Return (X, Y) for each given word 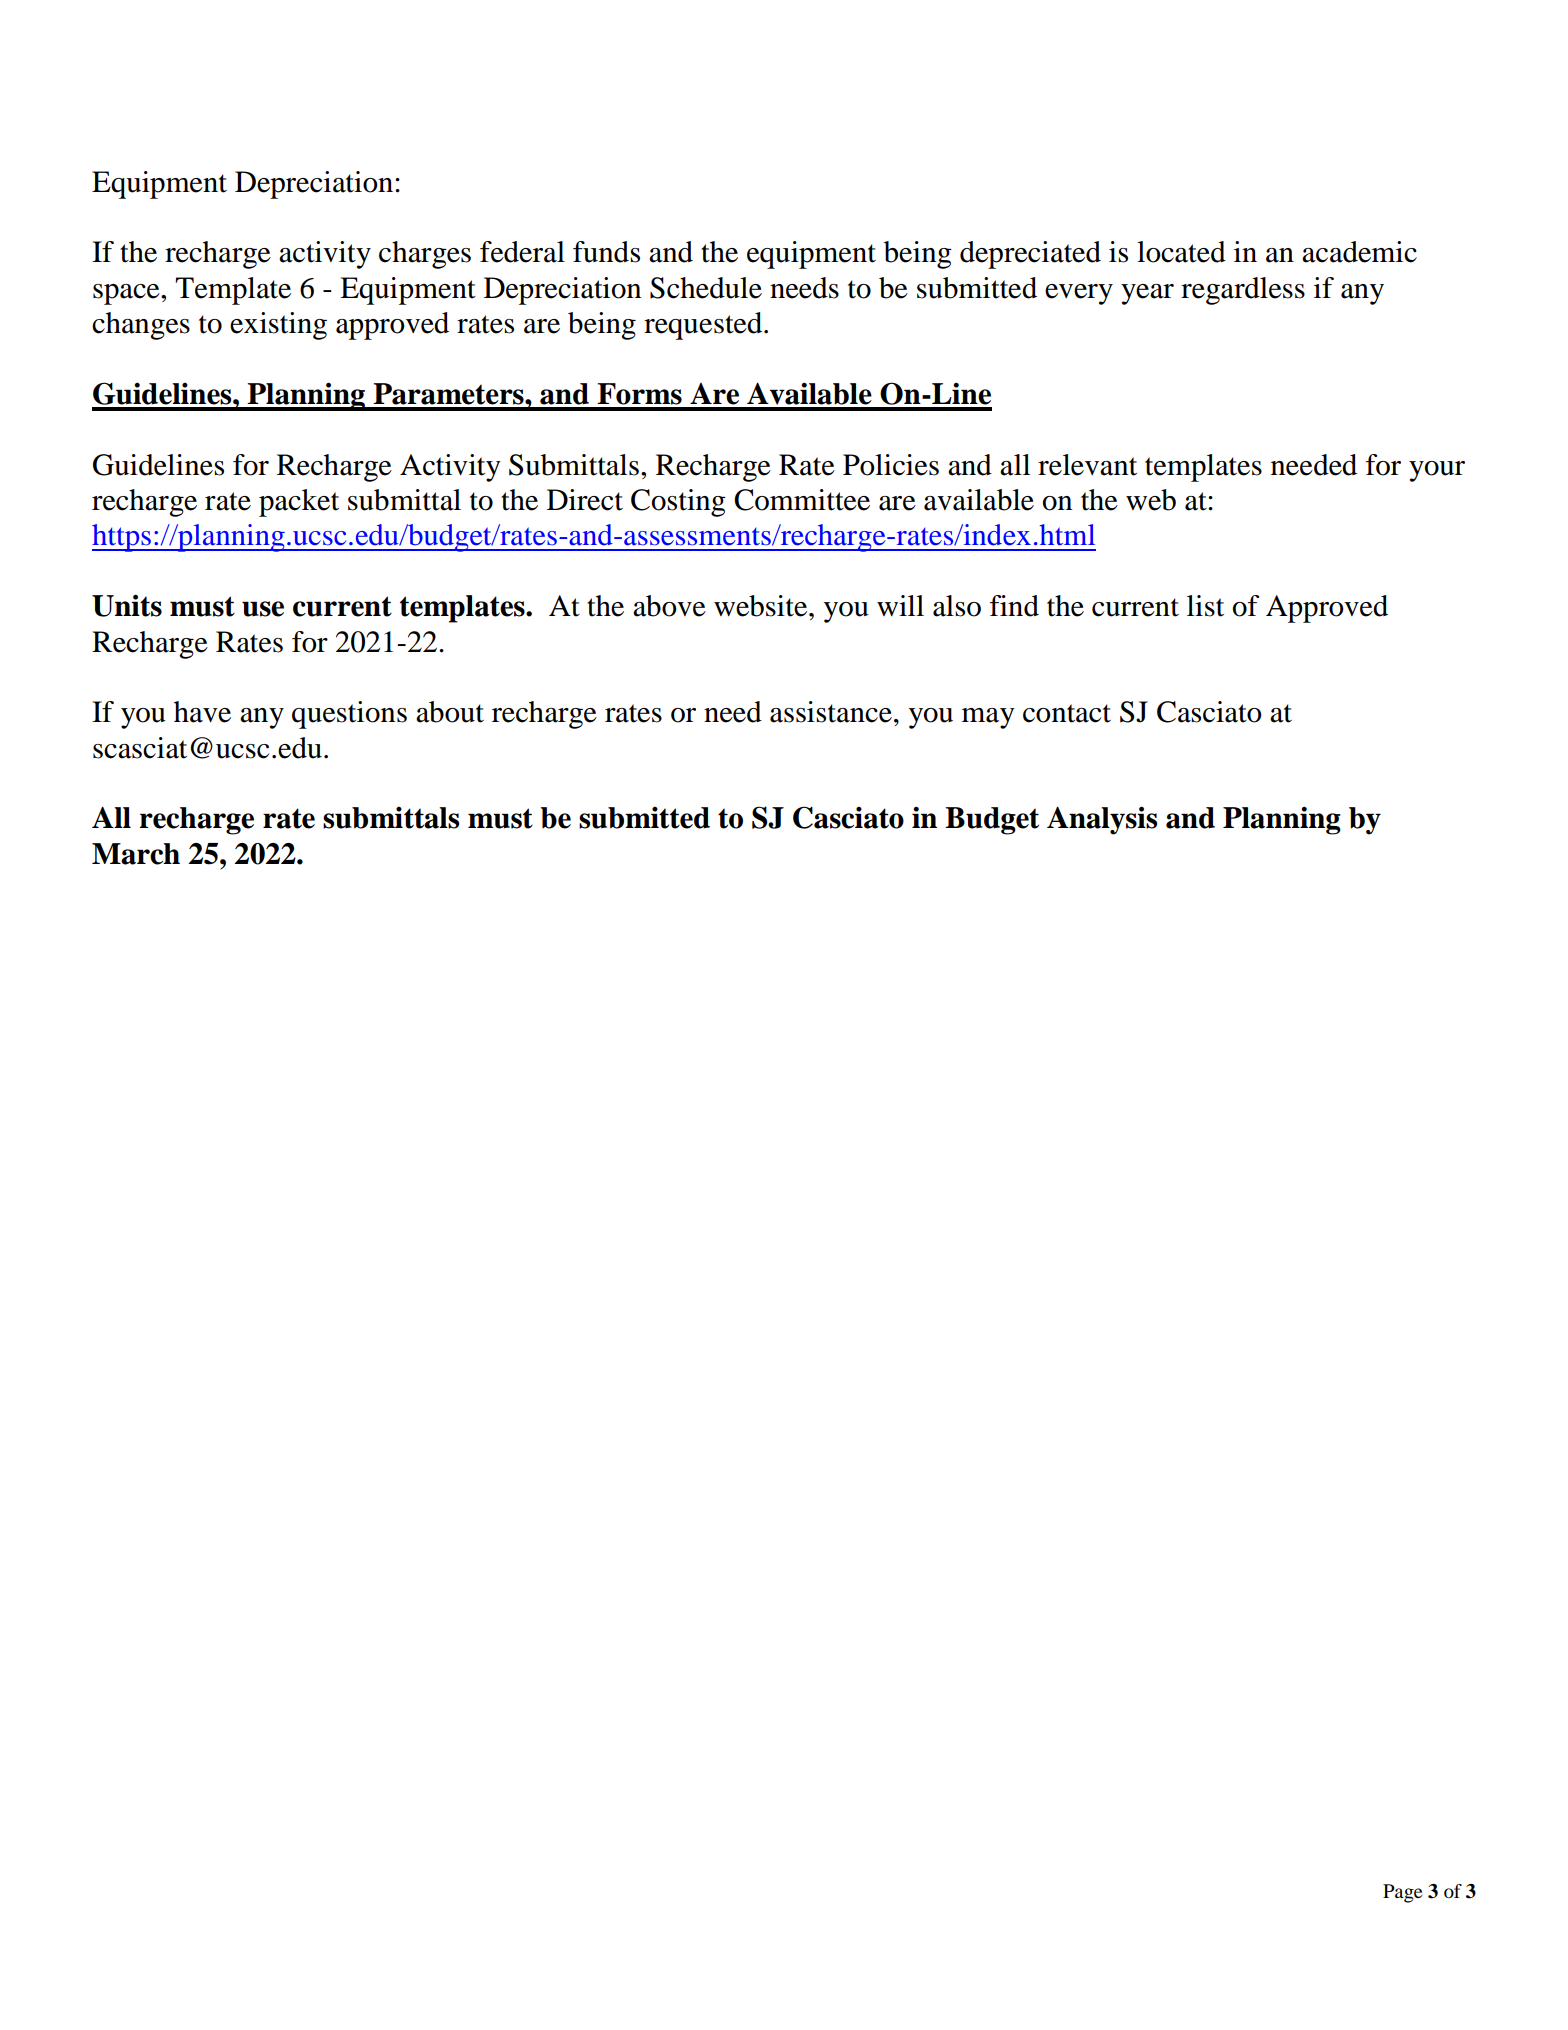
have (202, 712)
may (988, 718)
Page (1403, 1893)
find (1014, 606)
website (762, 606)
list (1205, 606)
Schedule (706, 288)
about (450, 712)
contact (1067, 713)
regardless (1243, 291)
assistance (831, 712)
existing (278, 326)
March (136, 854)
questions (349, 715)
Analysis (1102, 820)
